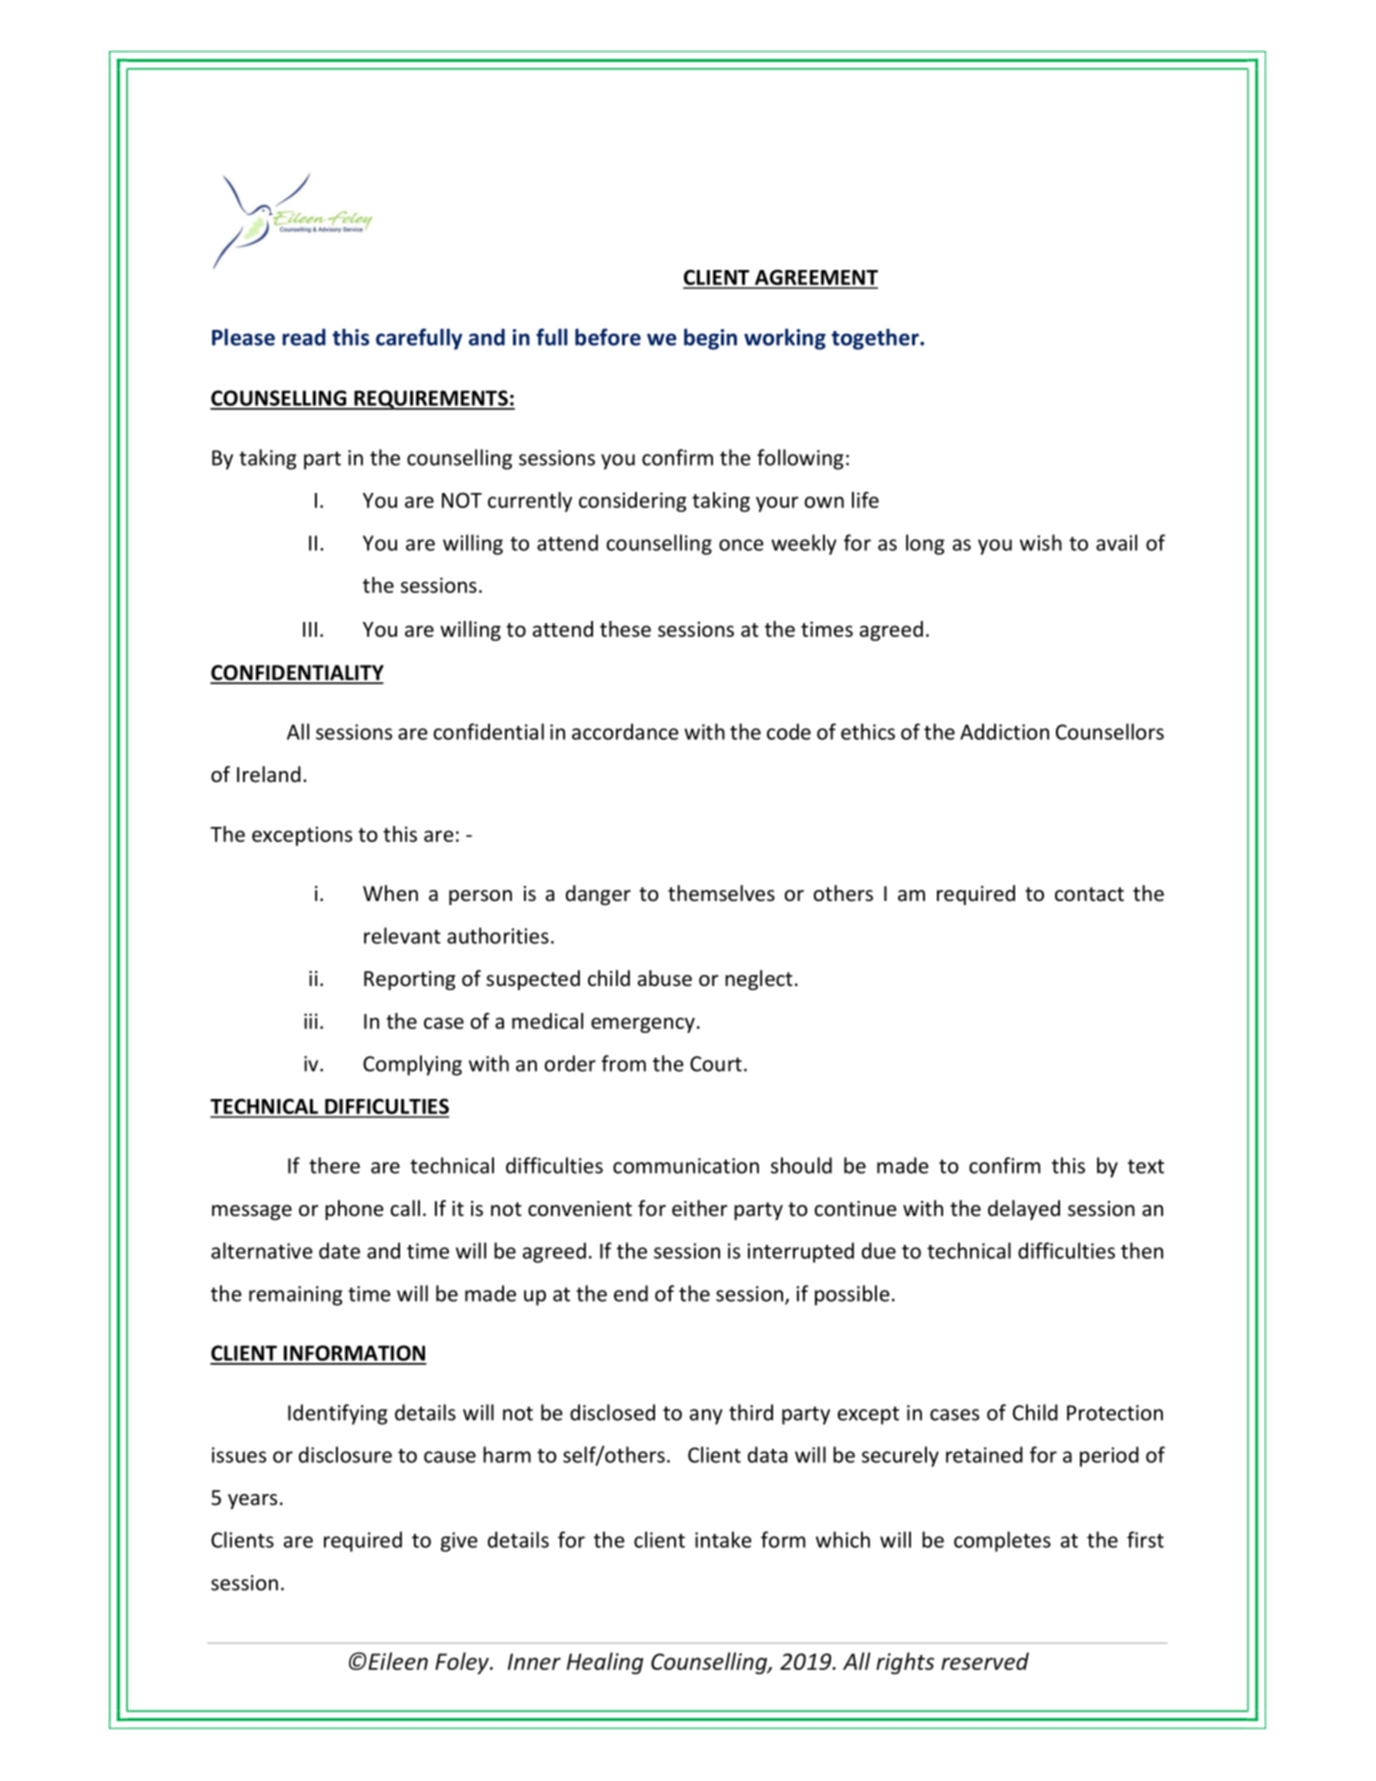  Describe the element at coordinates (876, 339) in the screenshot. I see `together` at that location.
